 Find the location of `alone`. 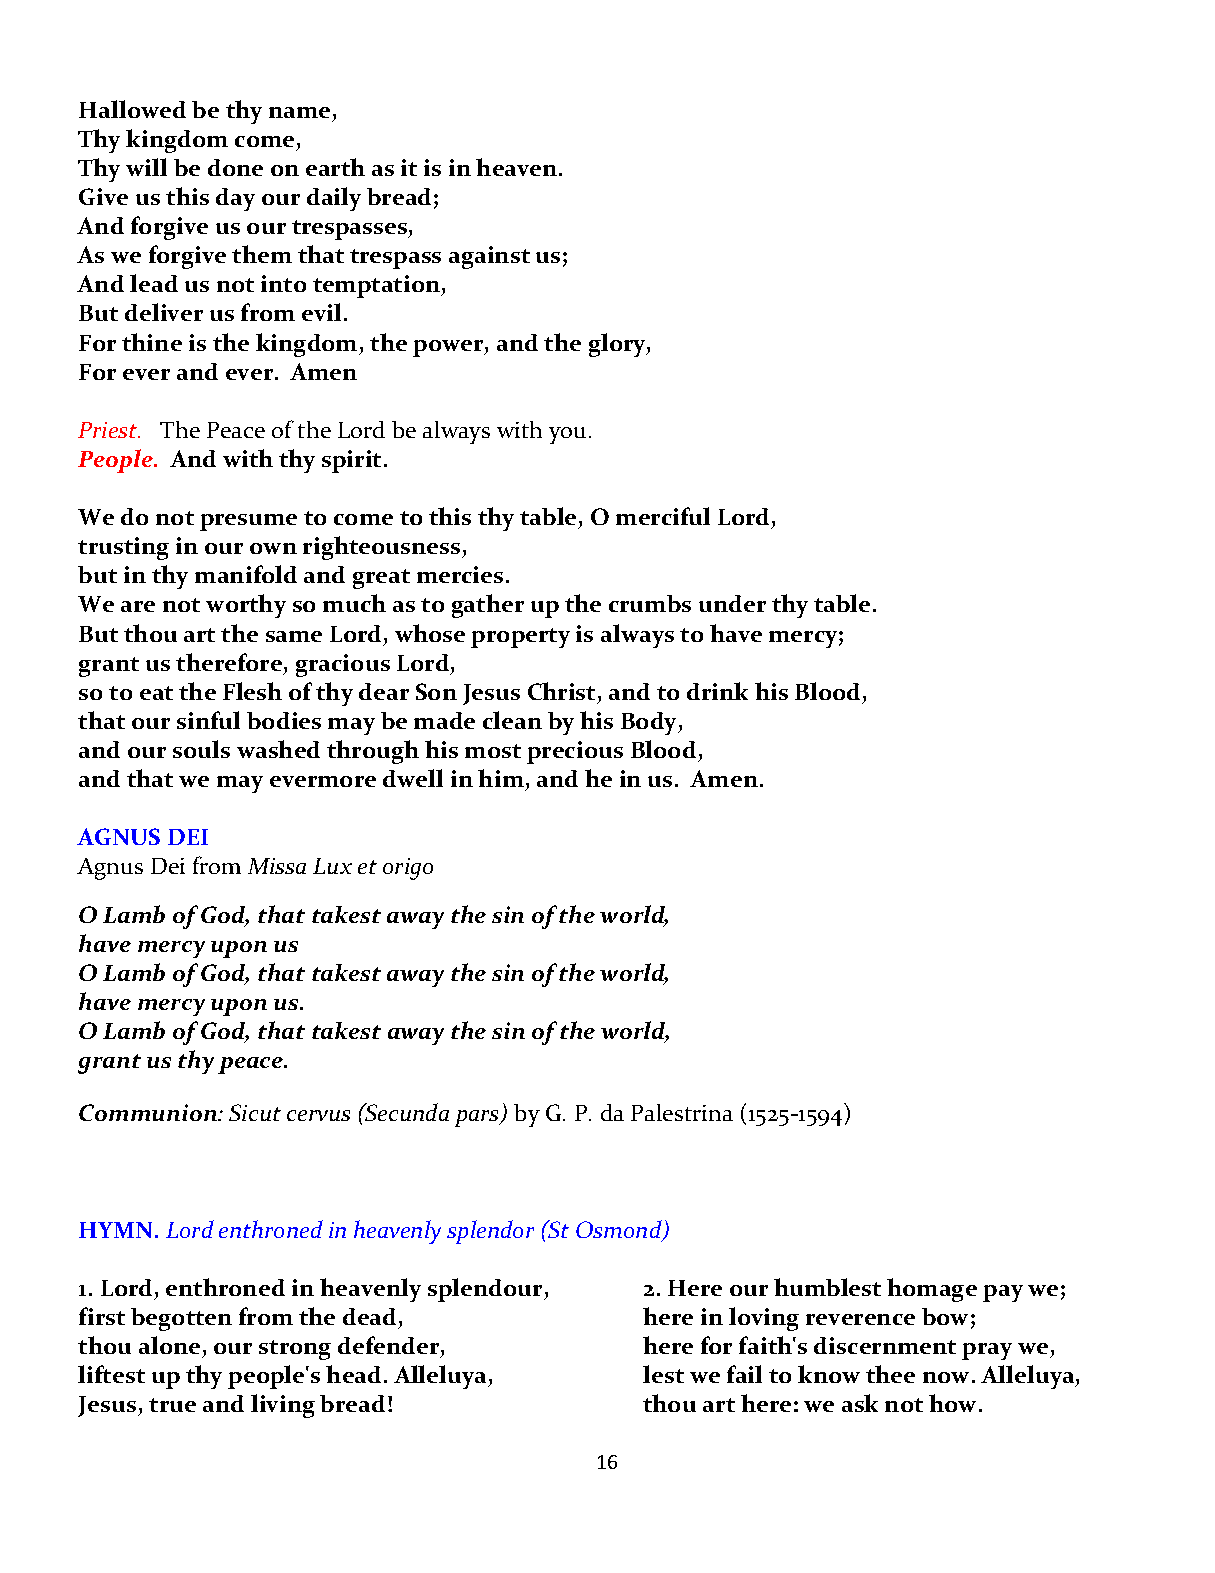

alone is located at coordinates (169, 1345).
